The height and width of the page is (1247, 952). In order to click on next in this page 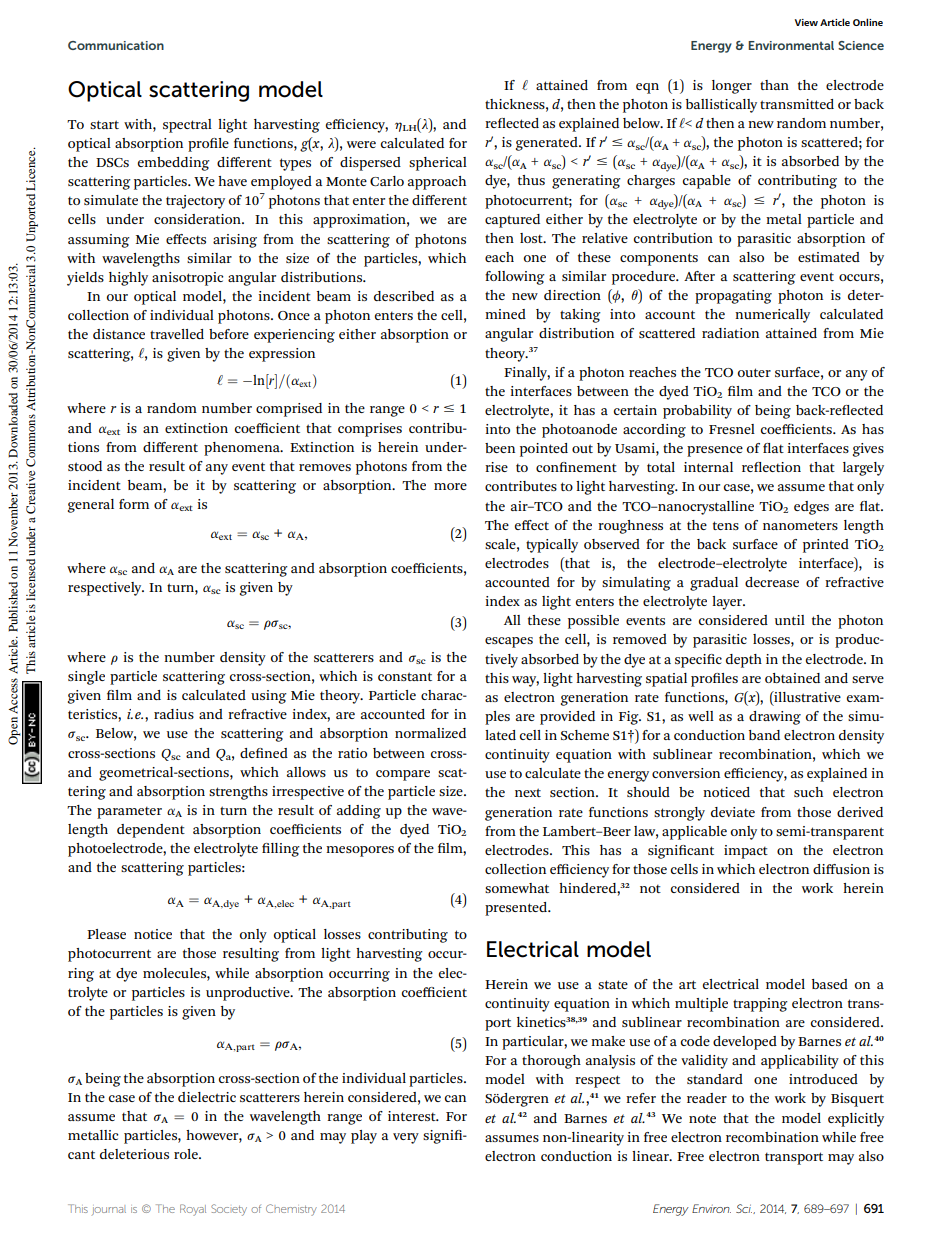, I will do `click(528, 792)`.
